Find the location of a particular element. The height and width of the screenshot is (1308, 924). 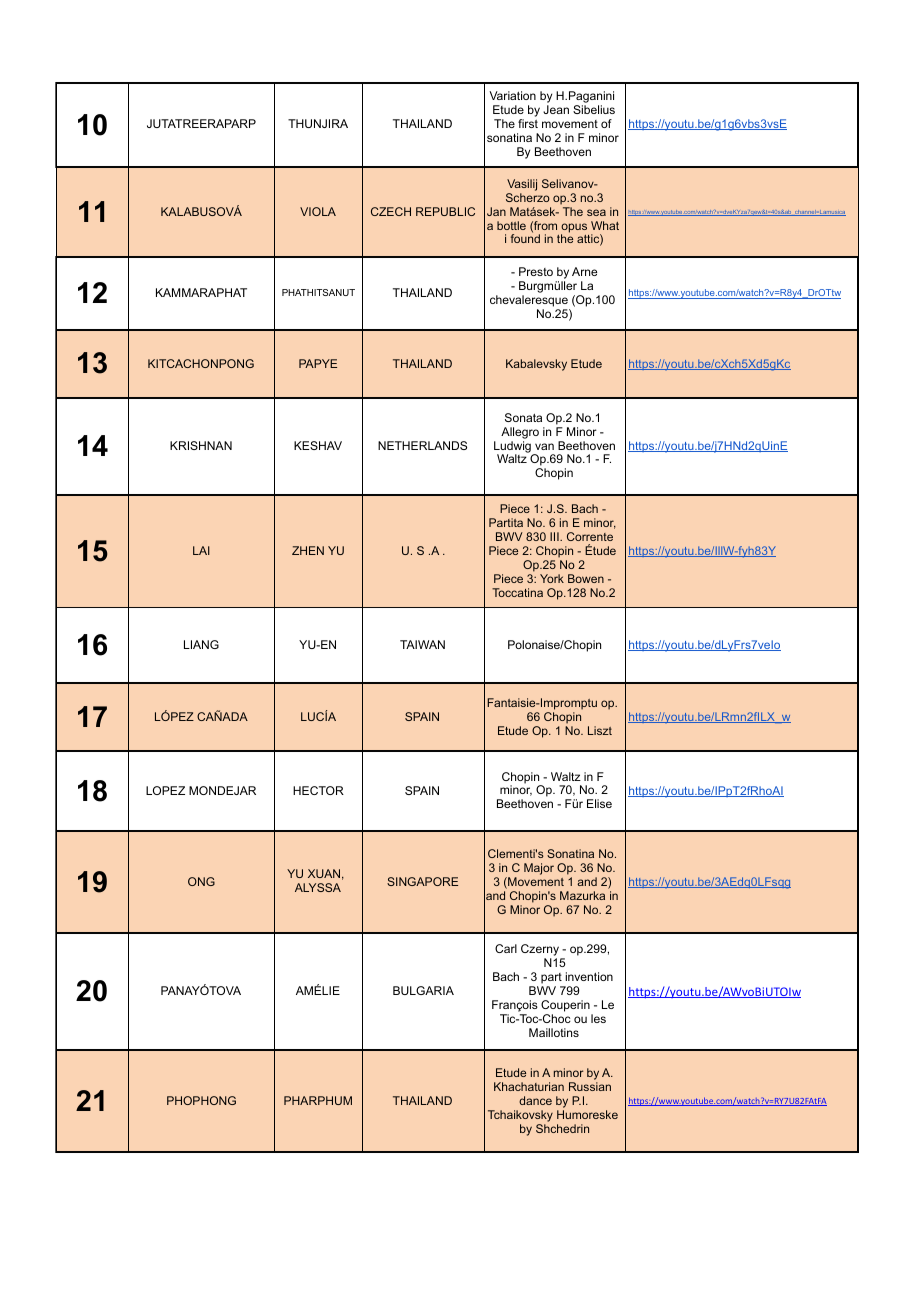

Jean is located at coordinates (556, 109).
